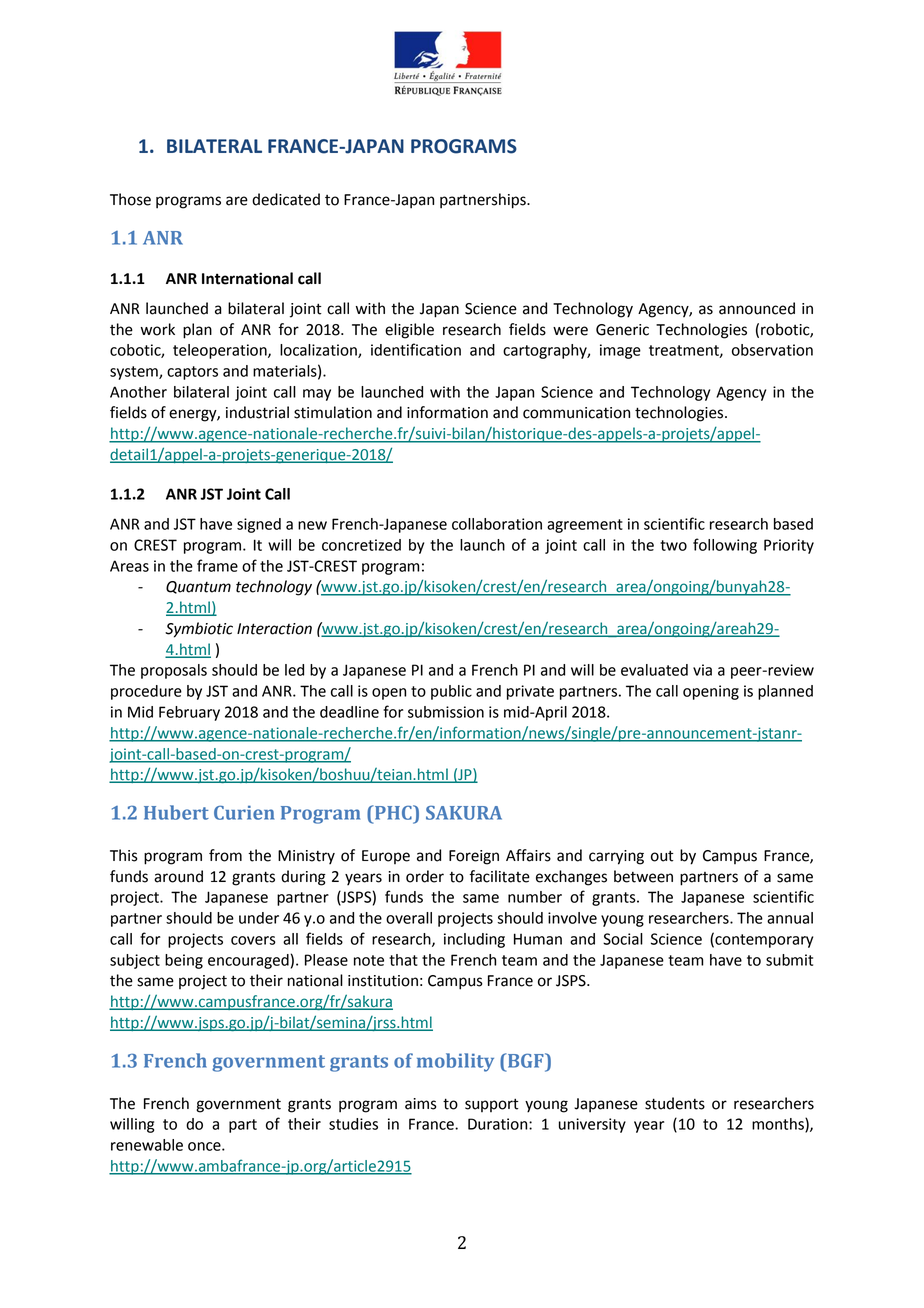  Describe the element at coordinates (147, 1145) in the document. I see `renewable` at that location.
